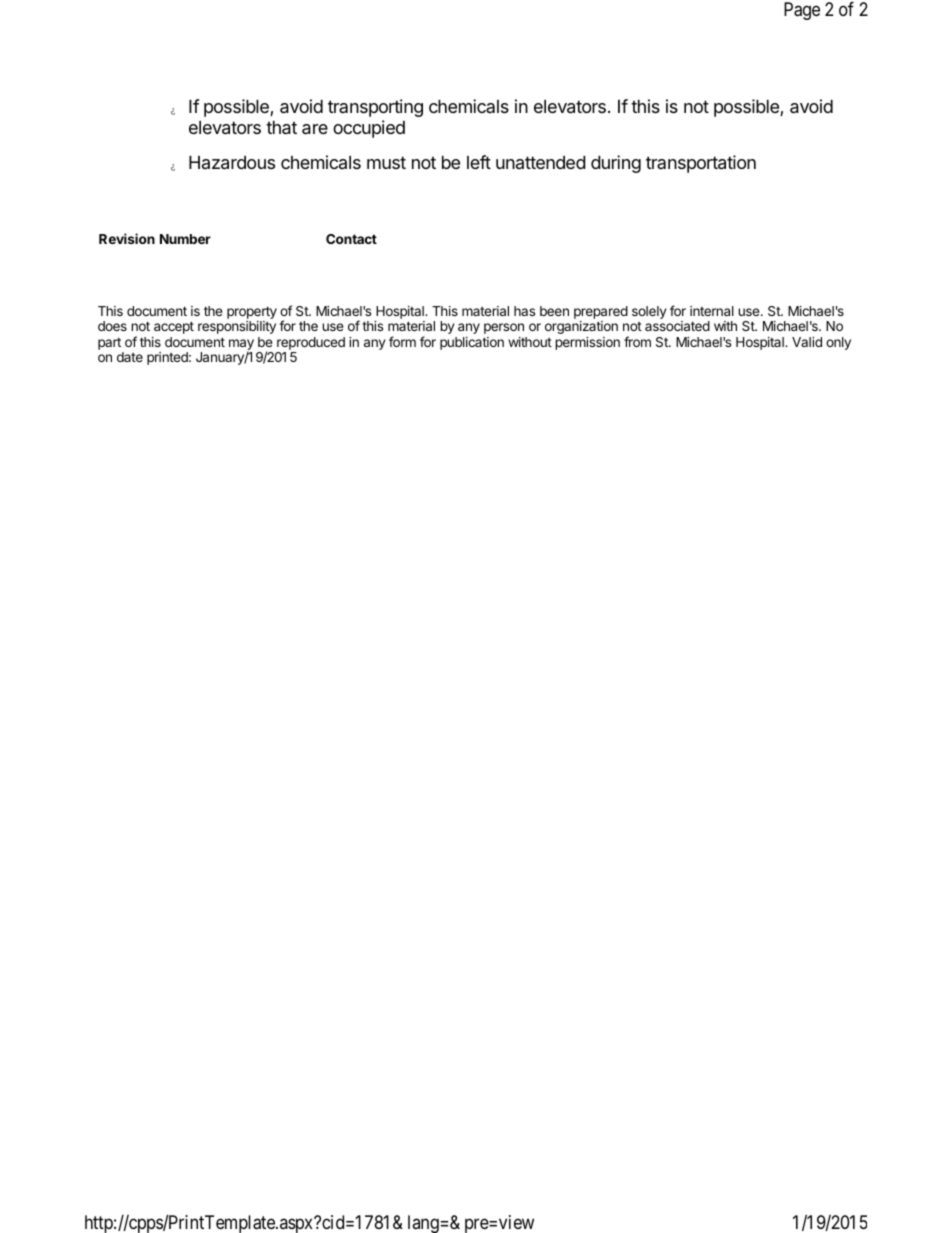  Describe the element at coordinates (712, 311) in the screenshot. I see `internal` at that location.
